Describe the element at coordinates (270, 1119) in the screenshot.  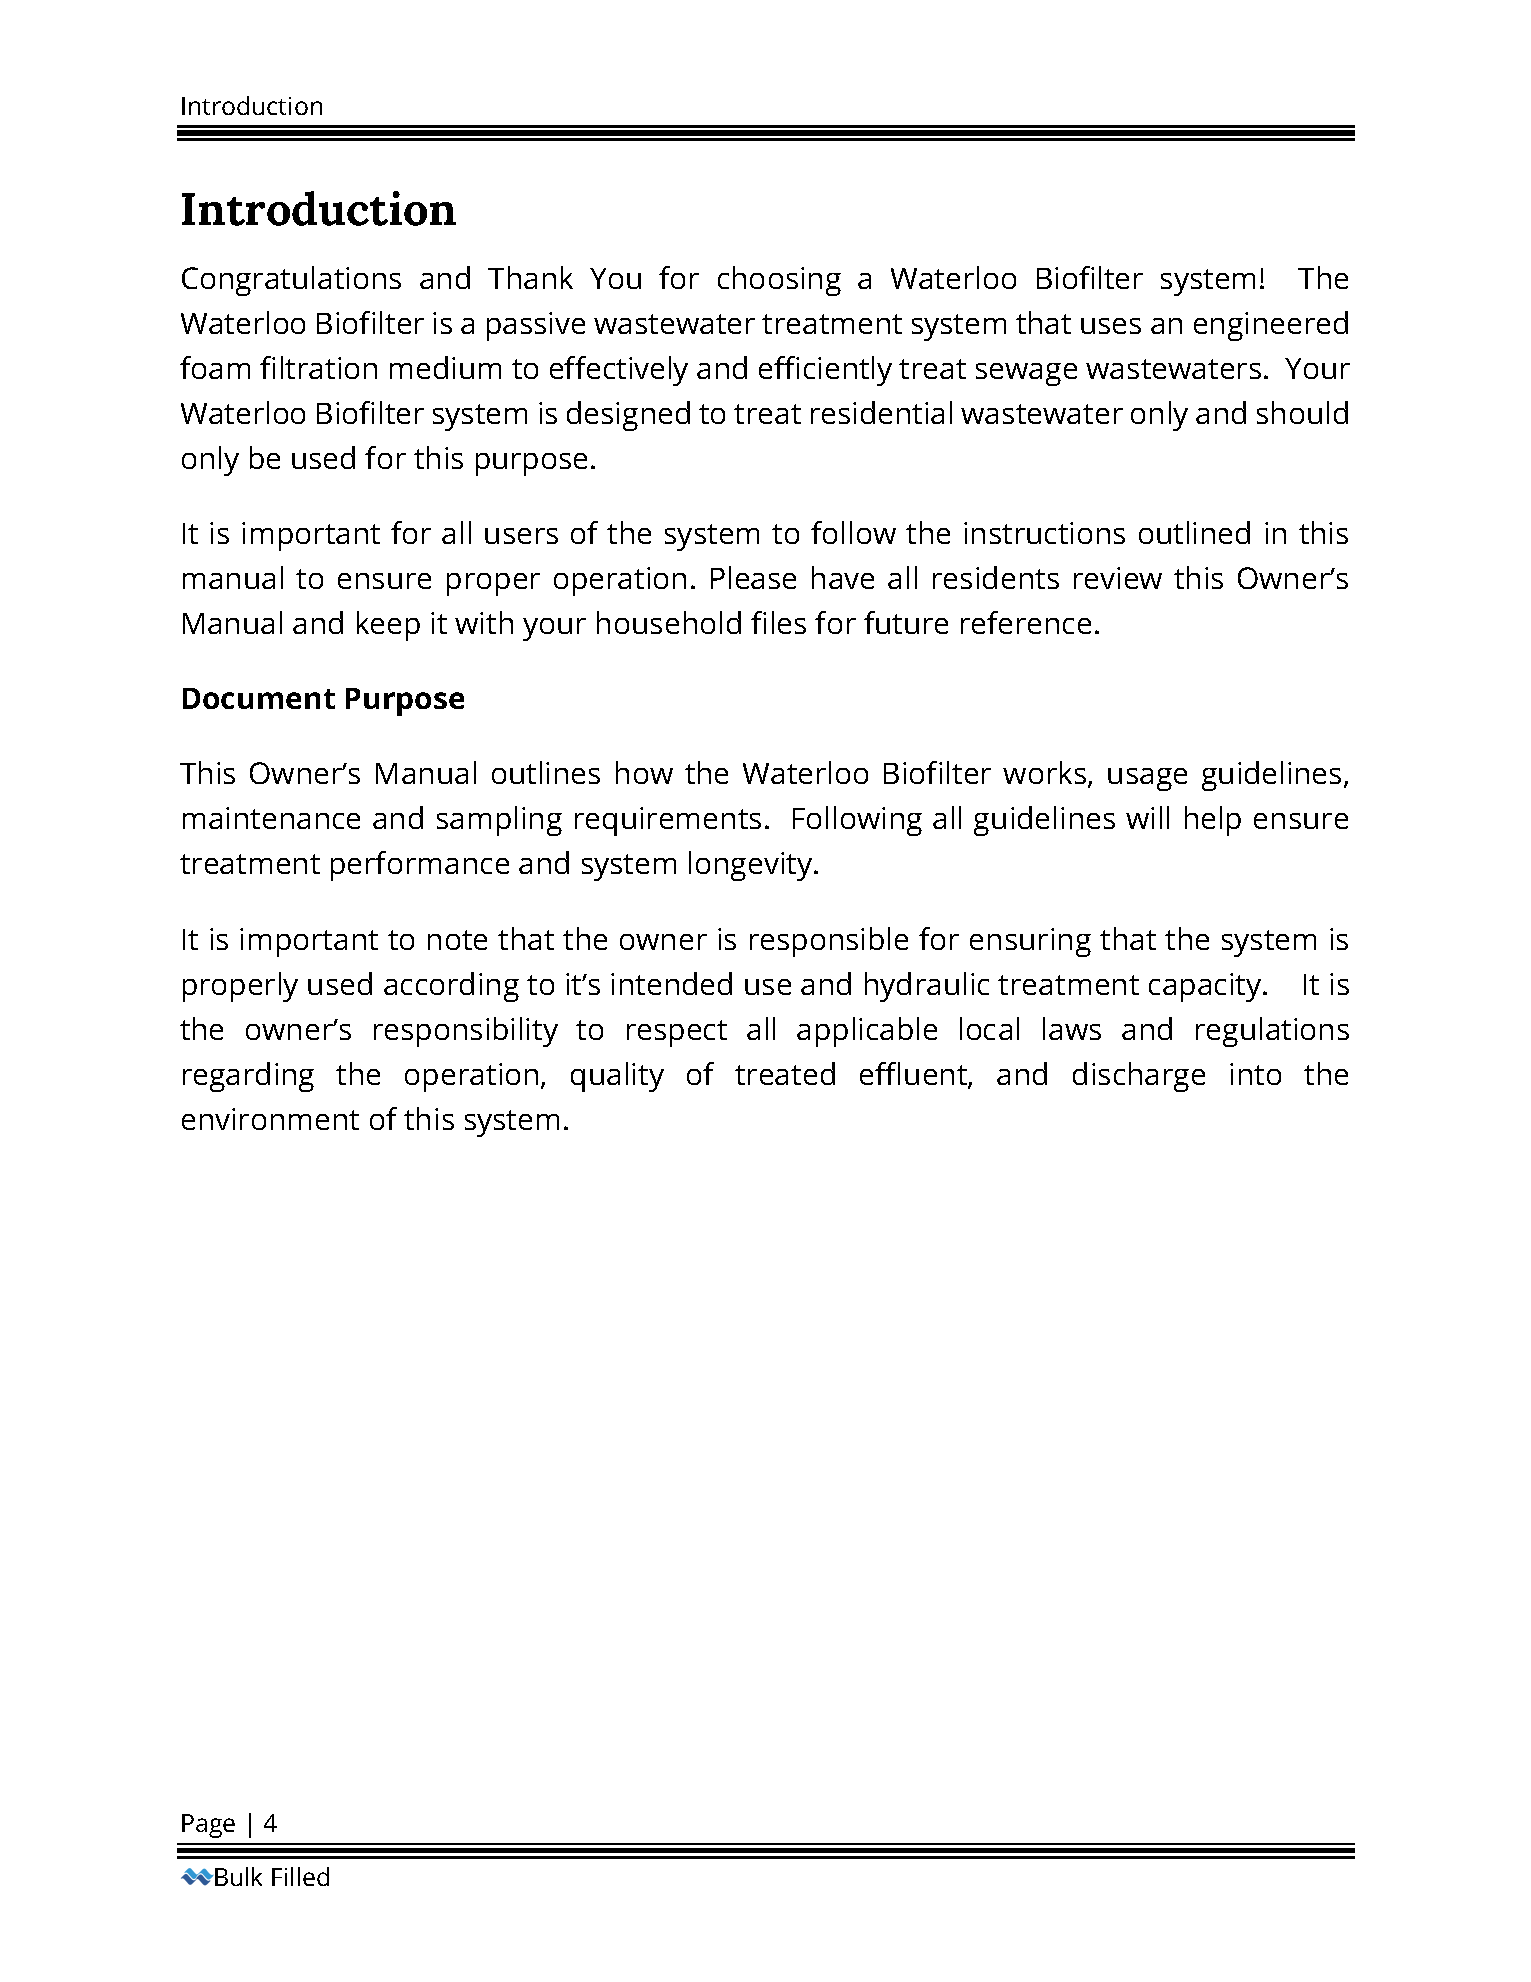
I see `environment` at that location.
